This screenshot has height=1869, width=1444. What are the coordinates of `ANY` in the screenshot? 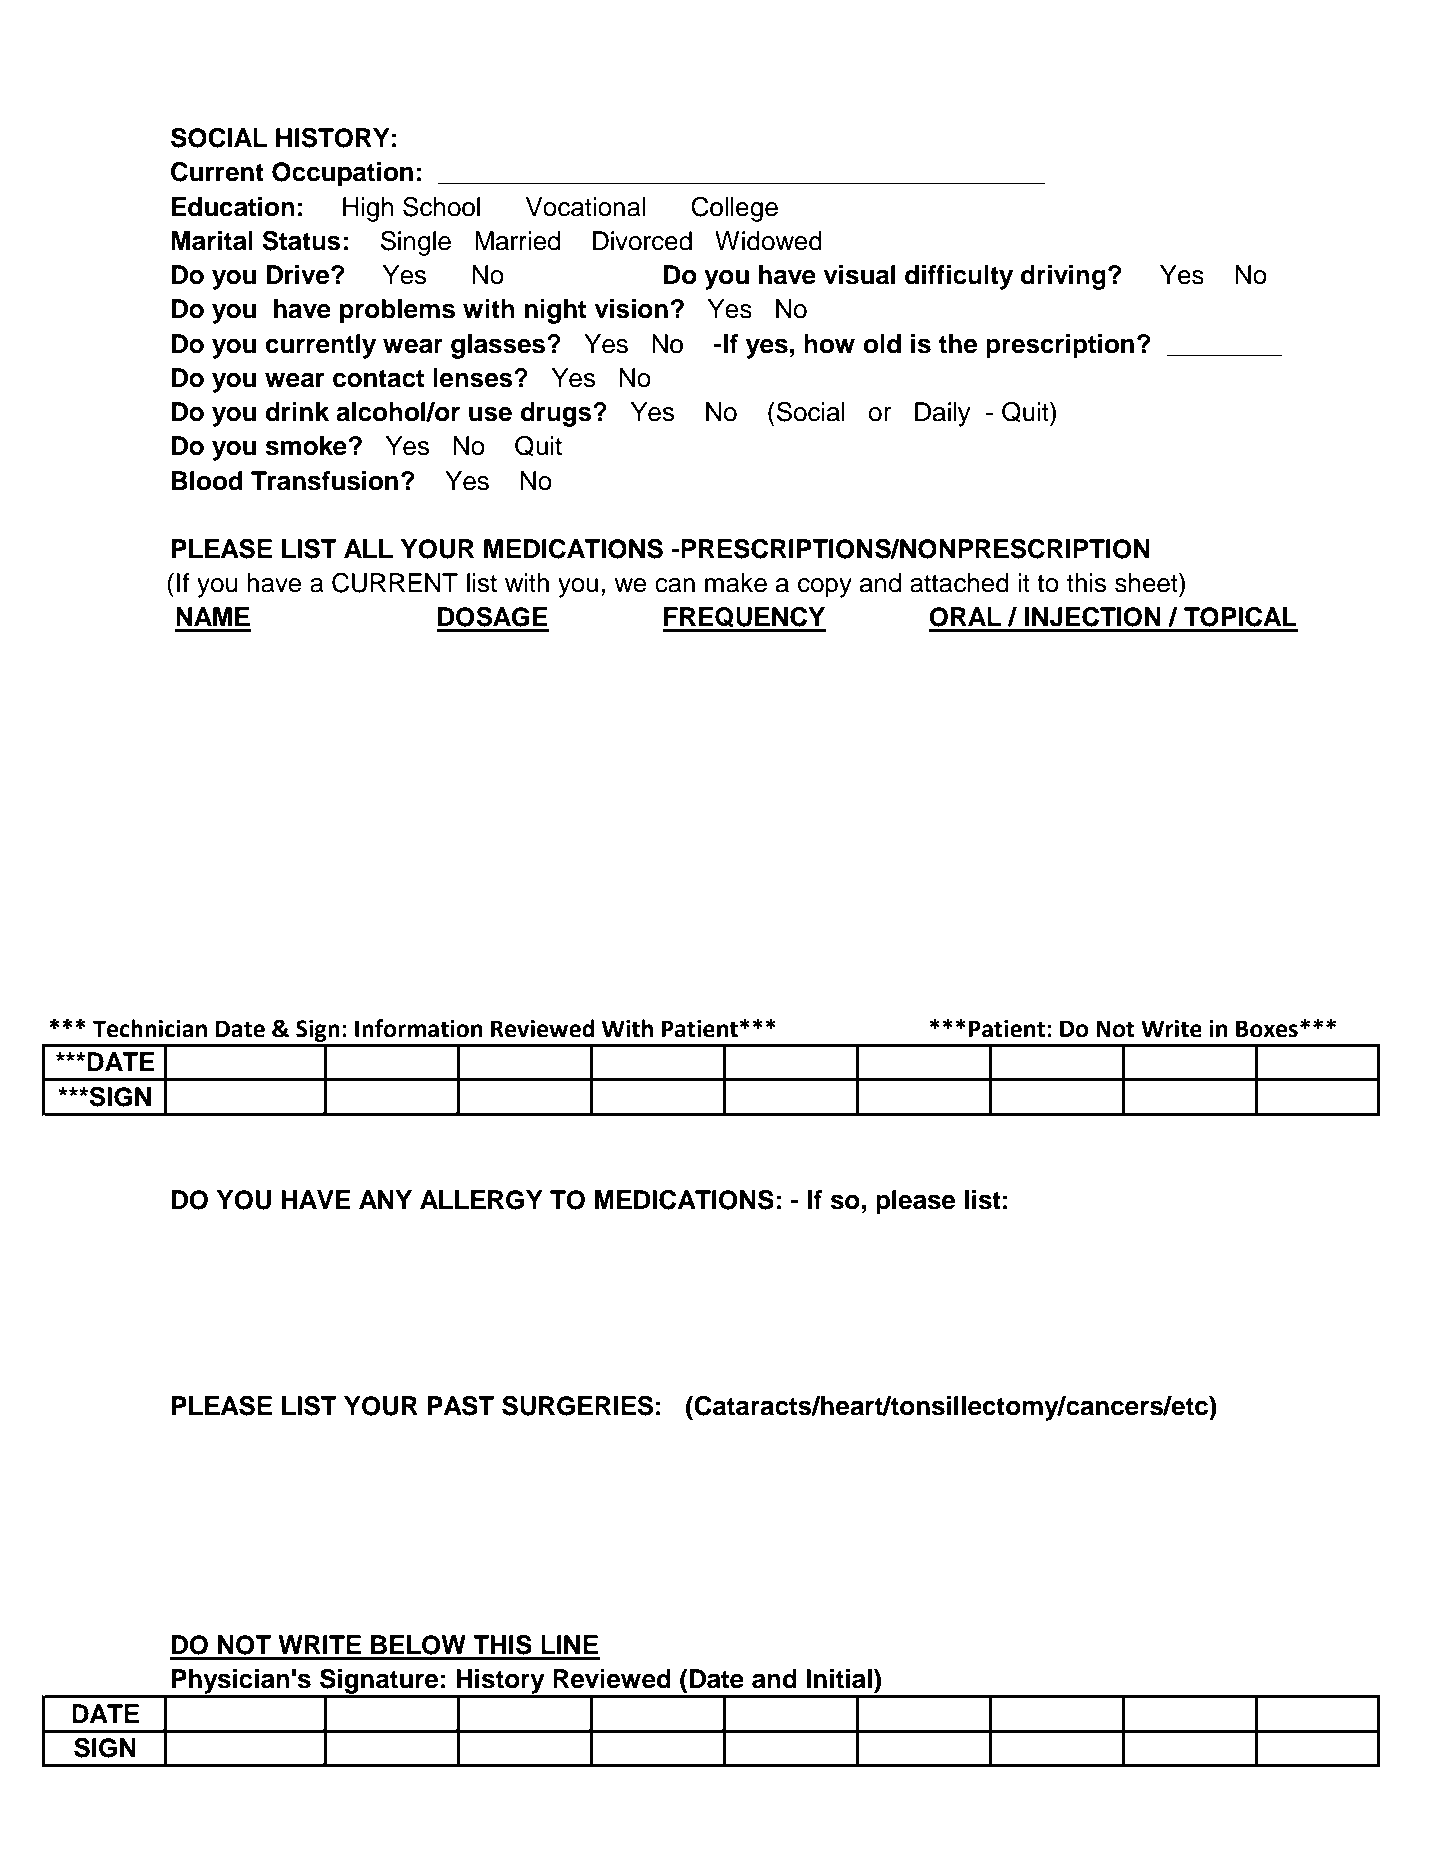 It's located at (385, 1199).
